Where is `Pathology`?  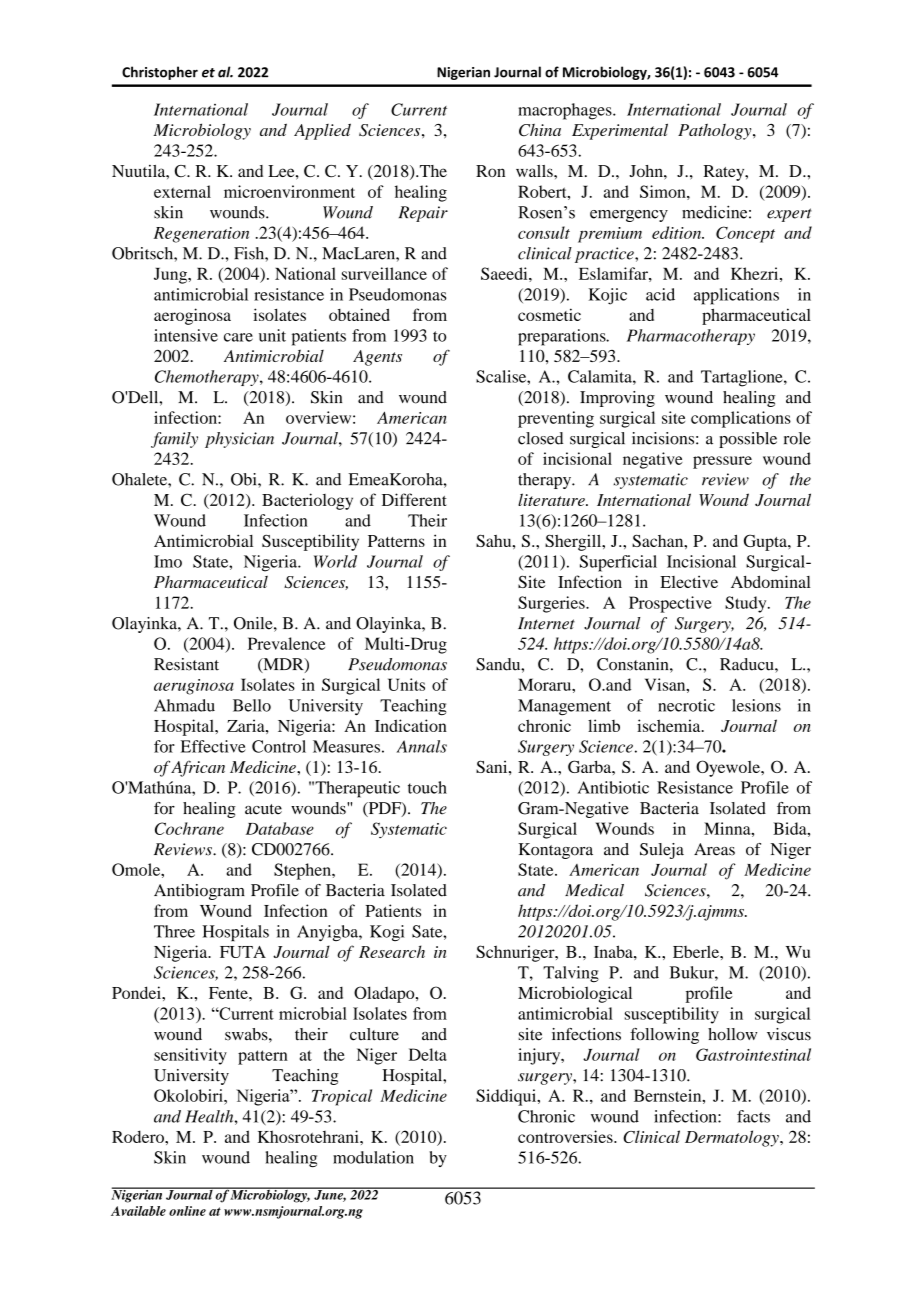
Pathology is located at coordinates (716, 132).
